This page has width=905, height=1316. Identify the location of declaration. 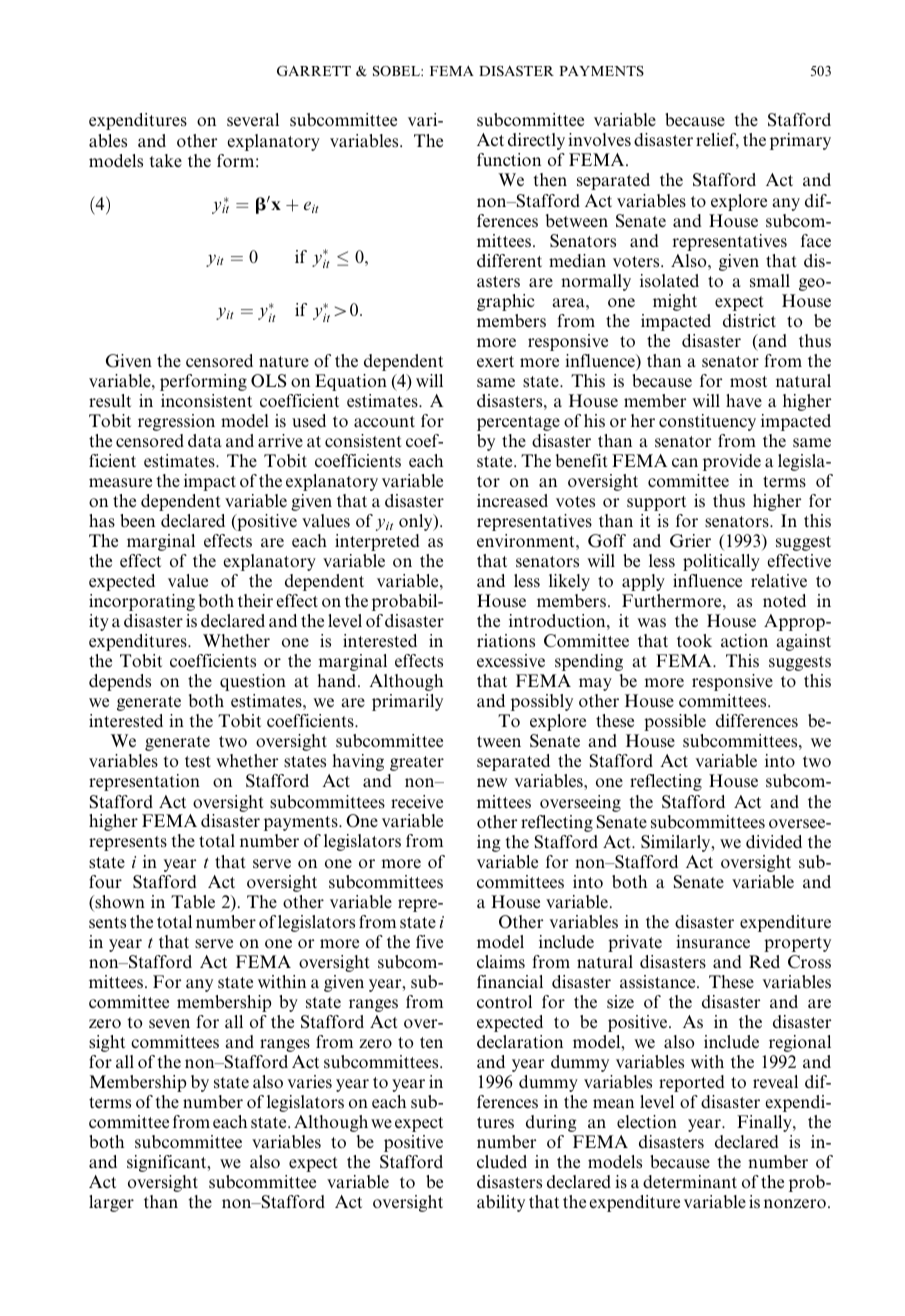
(520, 1041).
